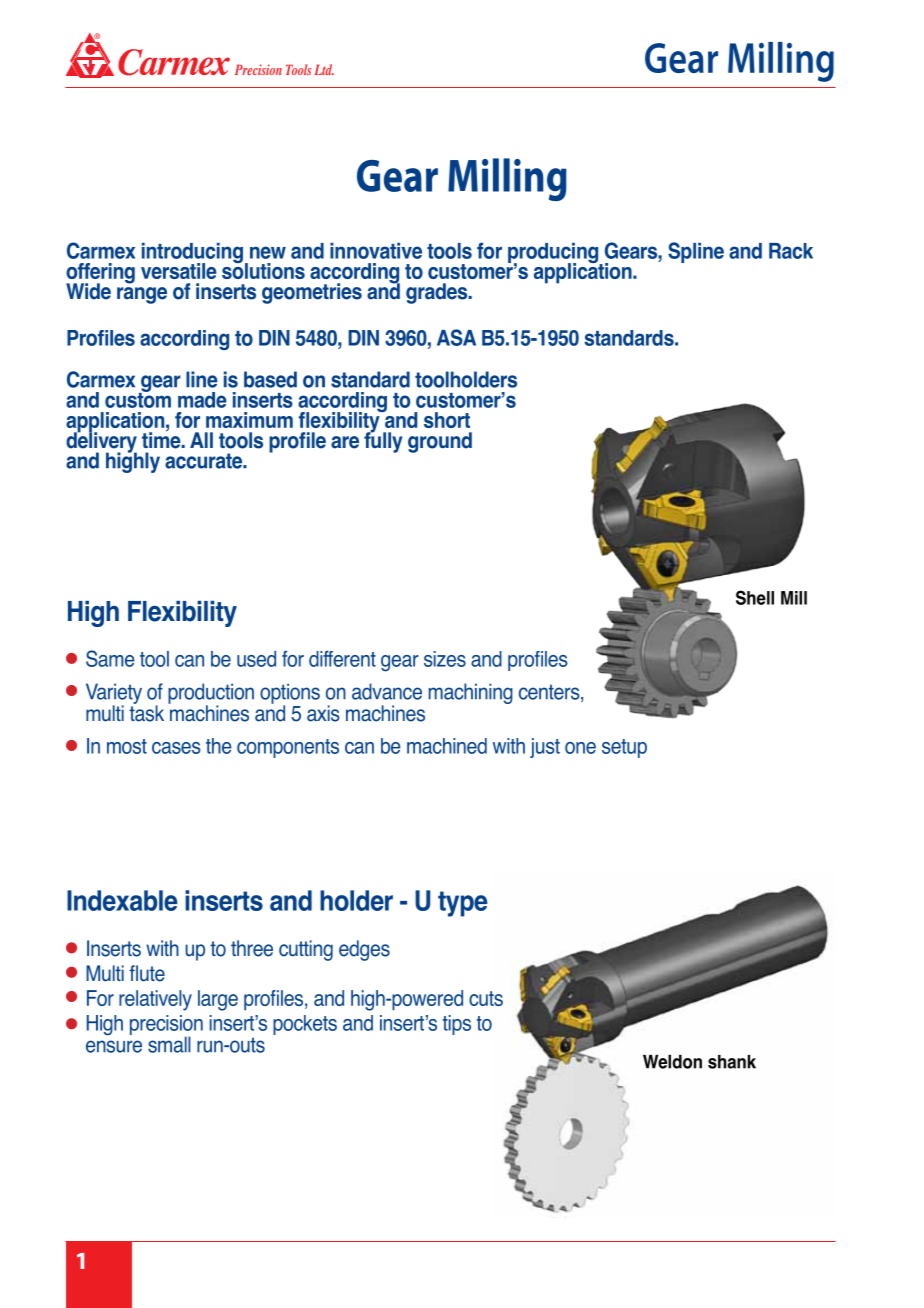 This screenshot has width=924, height=1308. I want to click on ground, so click(440, 442).
